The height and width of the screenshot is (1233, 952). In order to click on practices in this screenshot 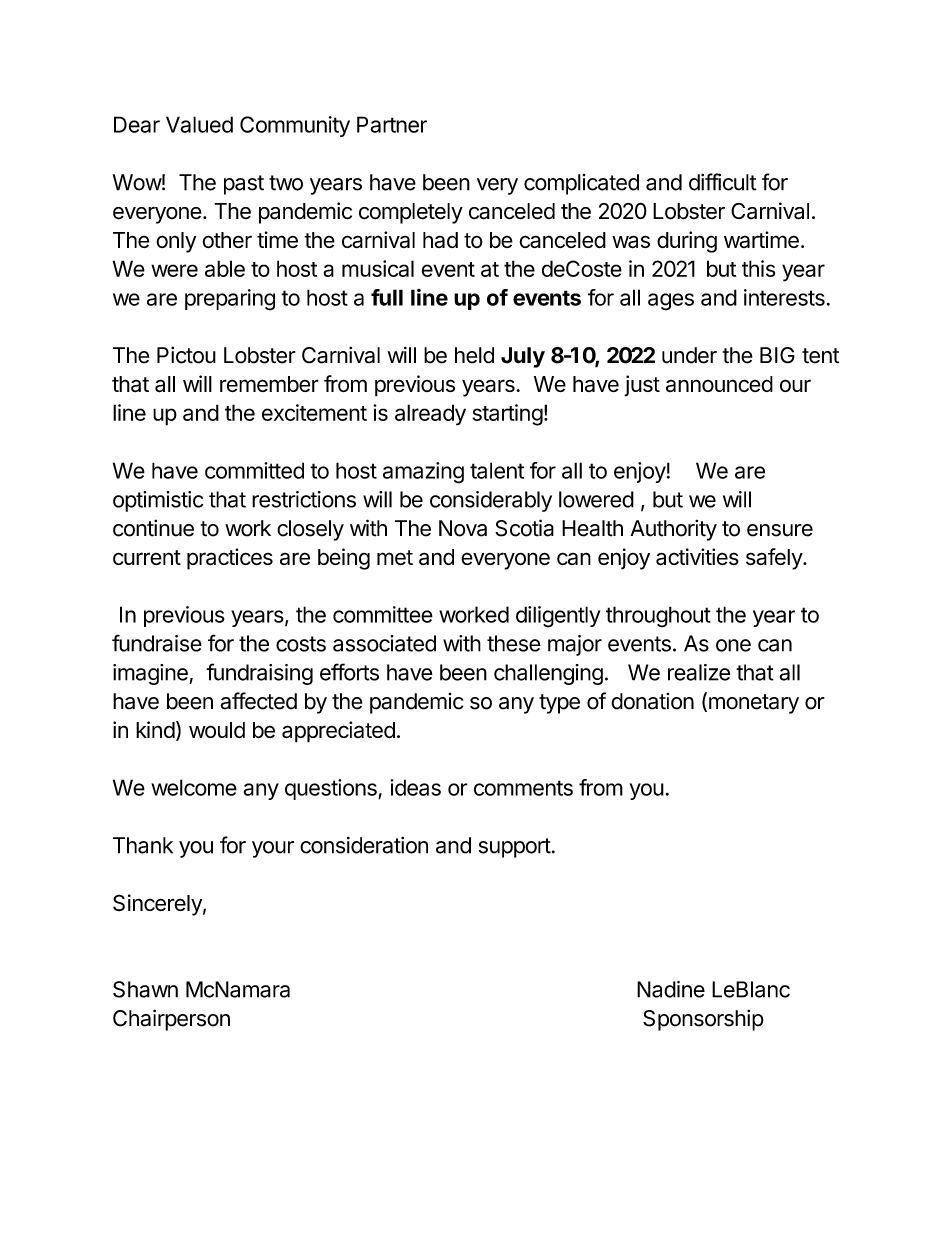, I will do `click(230, 559)`.
